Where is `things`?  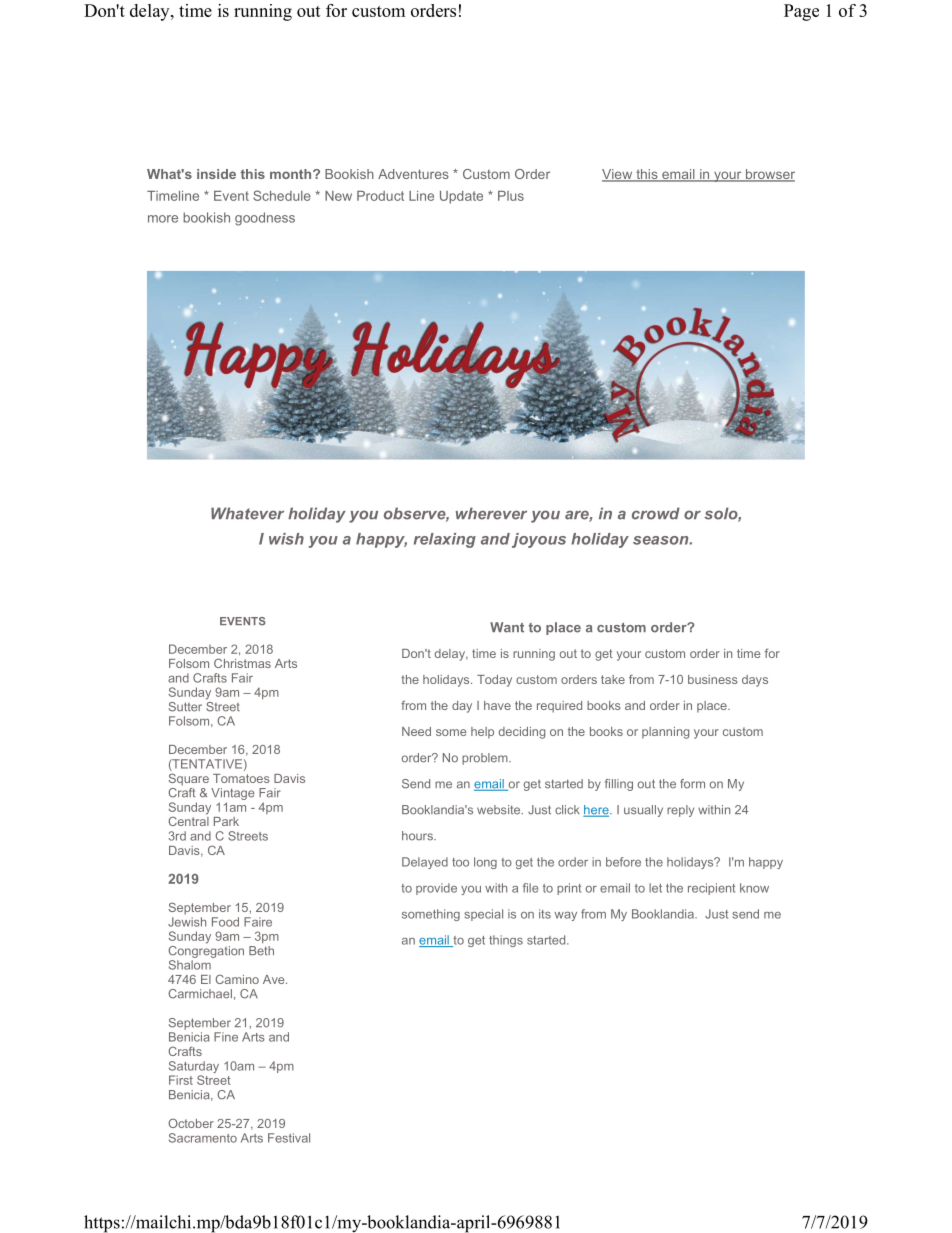
things is located at coordinates (506, 941).
